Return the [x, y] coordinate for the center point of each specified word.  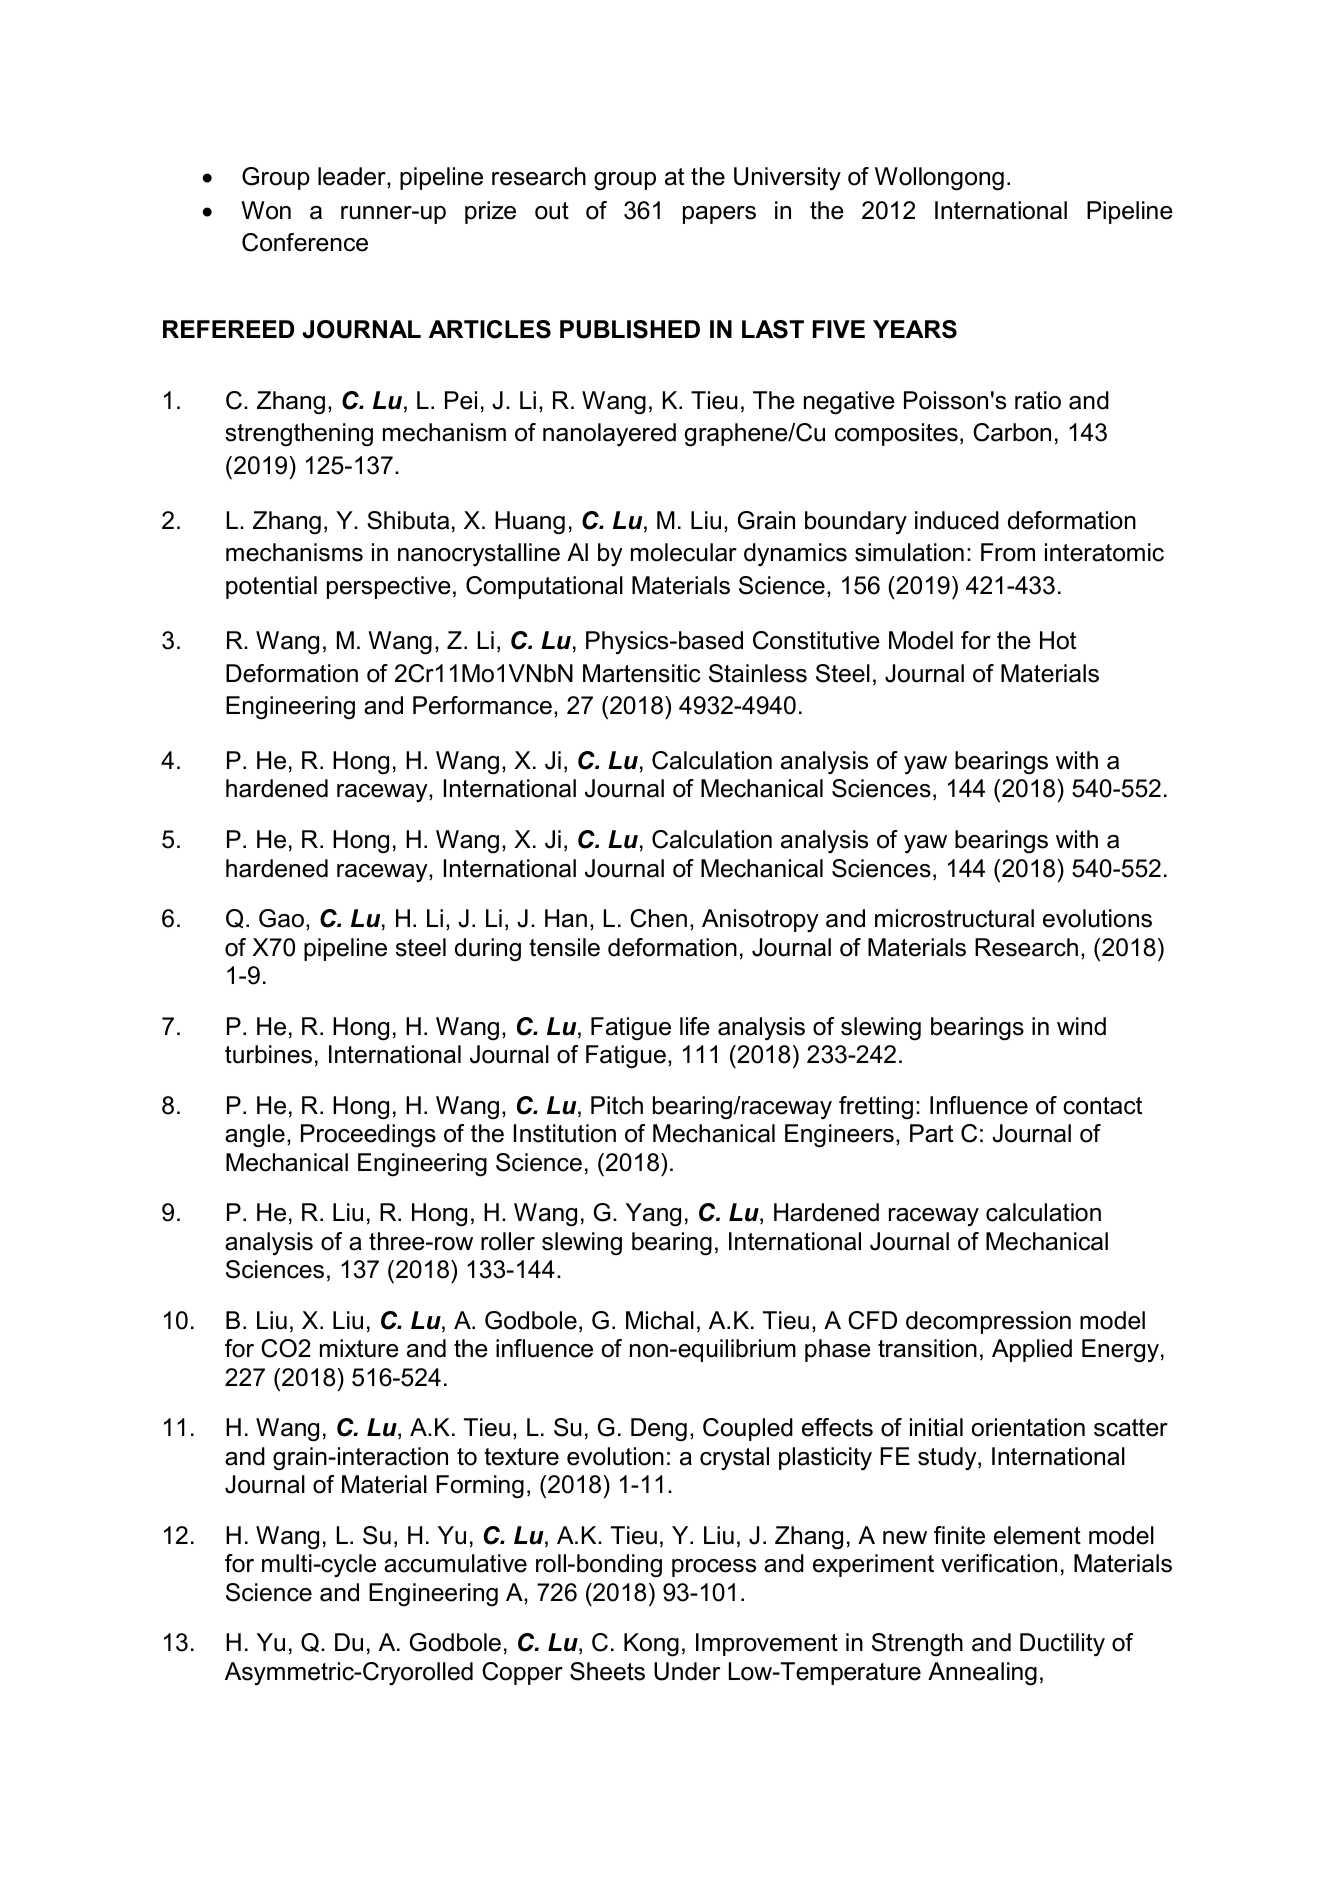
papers [719, 215]
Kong [651, 1645]
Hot [1058, 640]
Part [931, 1133]
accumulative [455, 1563]
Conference [305, 242]
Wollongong [939, 179]
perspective [389, 587]
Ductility [1062, 1644]
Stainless [758, 673]
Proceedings [368, 1136]
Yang [653, 1215]
